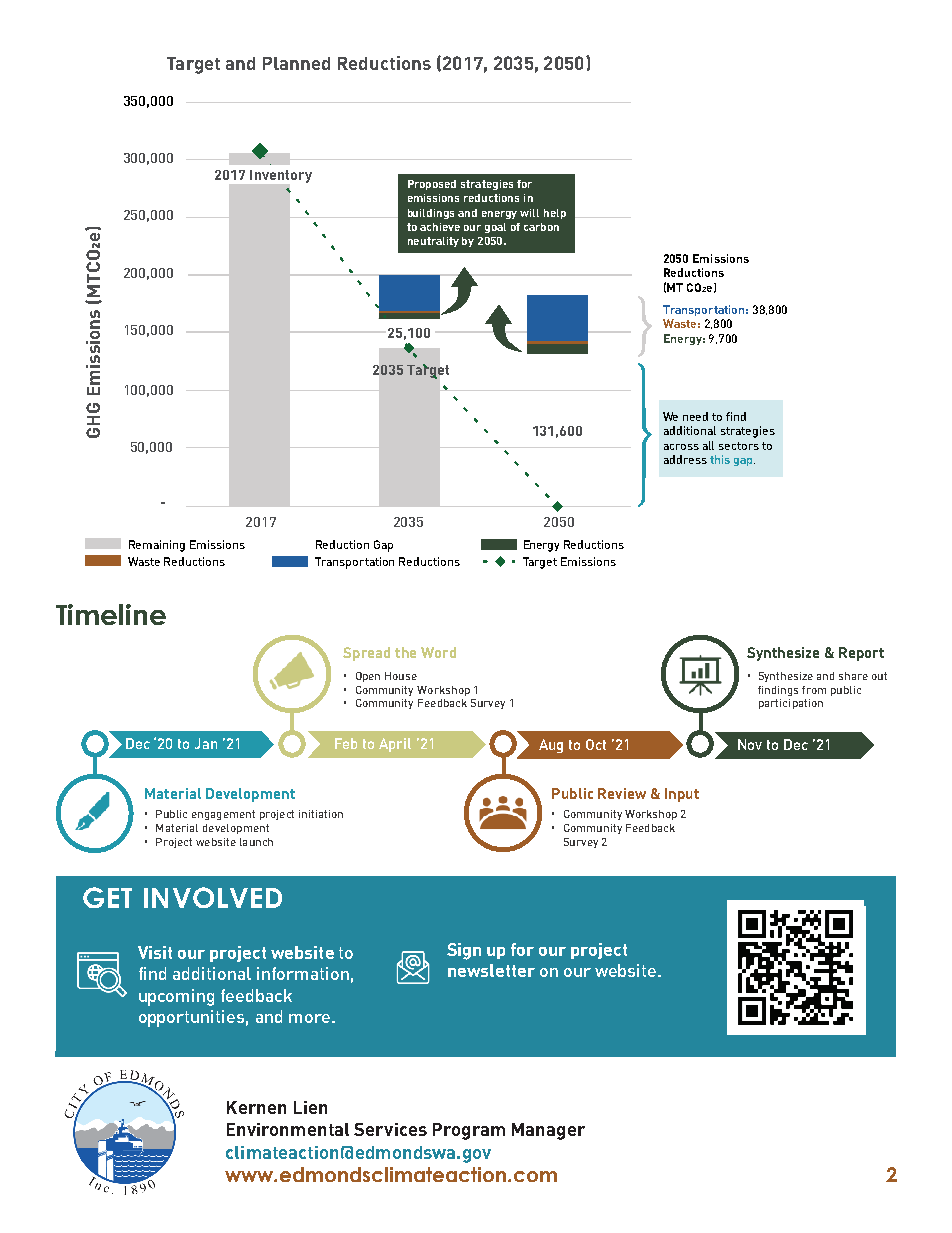  What do you see at coordinates (296, 63) in the screenshot?
I see `Planned` at bounding box center [296, 63].
